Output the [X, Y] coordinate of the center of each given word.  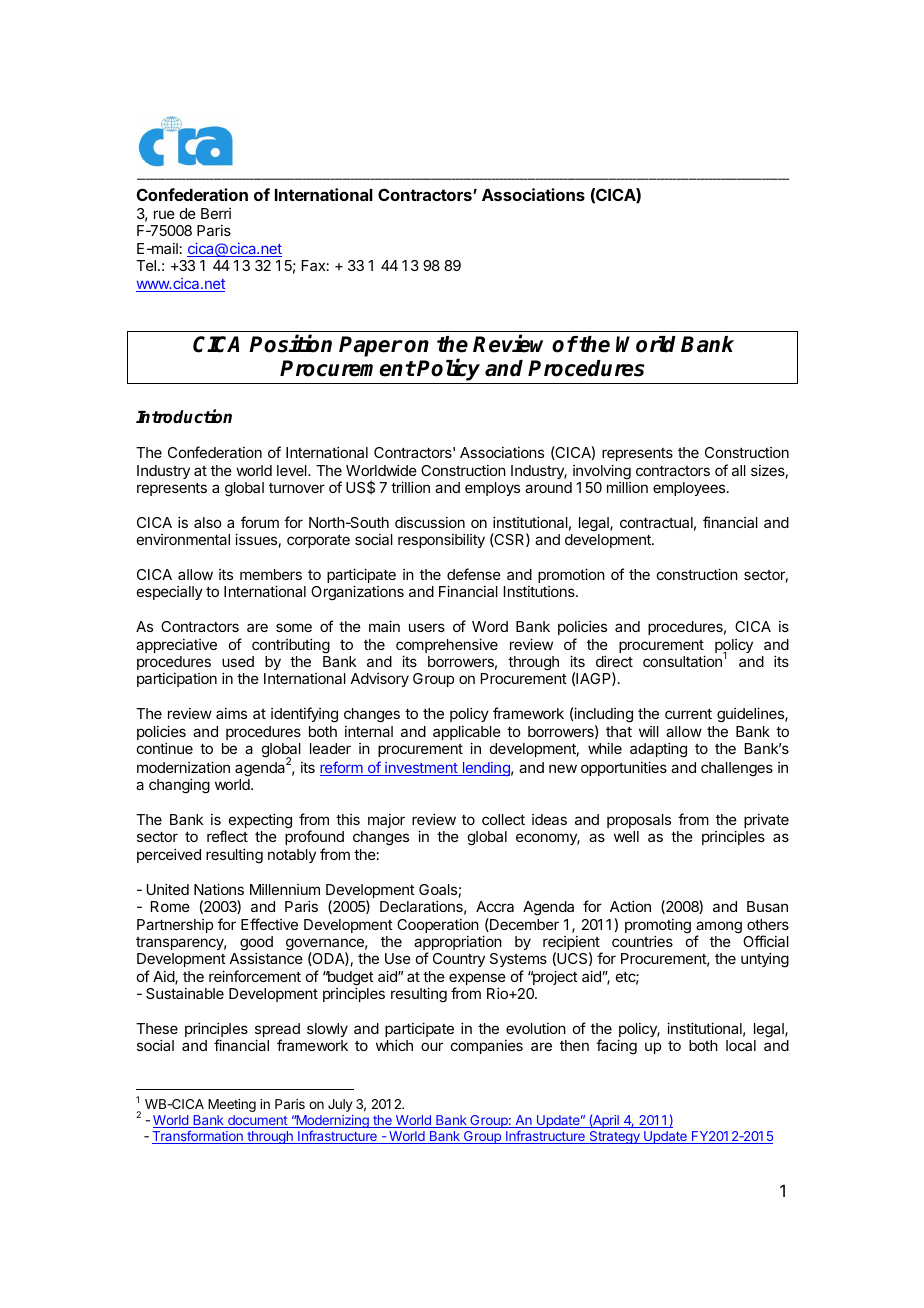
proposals [639, 821]
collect [503, 819]
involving [602, 472]
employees [689, 489]
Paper [371, 346]
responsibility [441, 540]
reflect [227, 836]
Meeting [232, 1105]
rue [164, 214]
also [208, 522]
